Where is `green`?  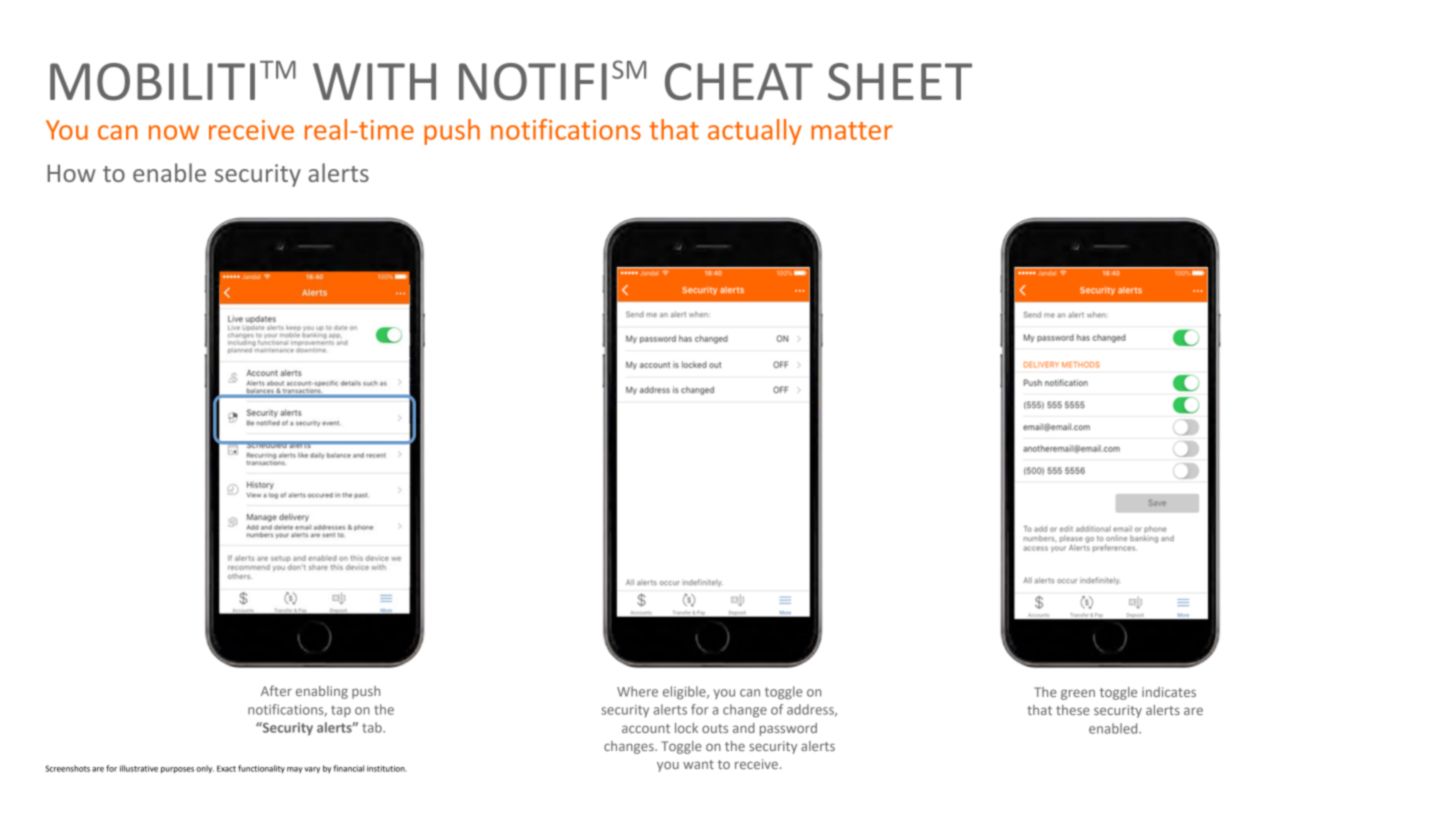 green is located at coordinates (1078, 694).
